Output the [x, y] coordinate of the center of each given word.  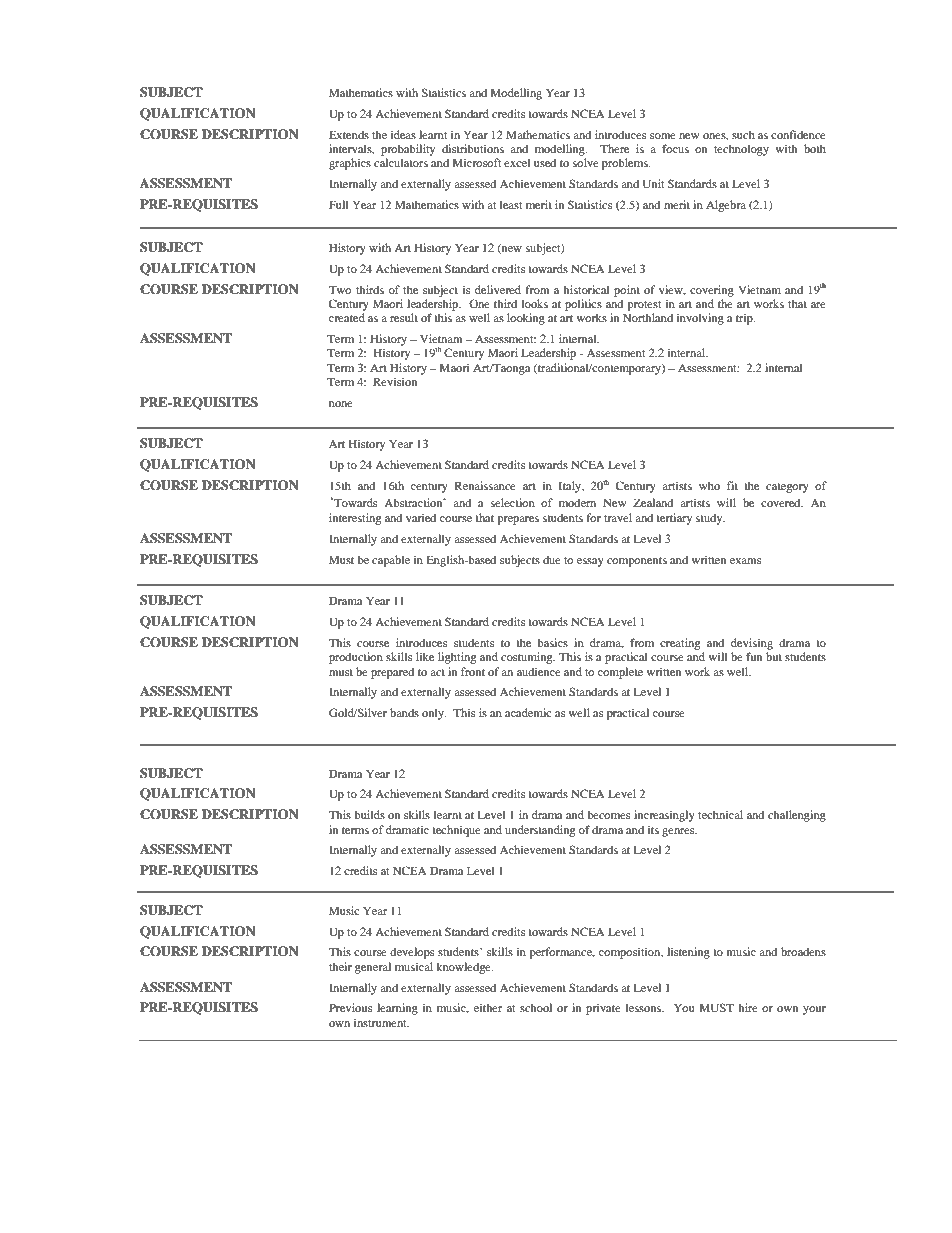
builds [369, 814]
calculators [401, 162]
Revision [395, 381]
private [603, 1009]
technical [720, 814]
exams [745, 561]
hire [748, 1007]
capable [391, 561]
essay [590, 562]
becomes [608, 814]
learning [397, 1009]
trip [745, 319]
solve [586, 162]
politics [583, 305]
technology [741, 150]
